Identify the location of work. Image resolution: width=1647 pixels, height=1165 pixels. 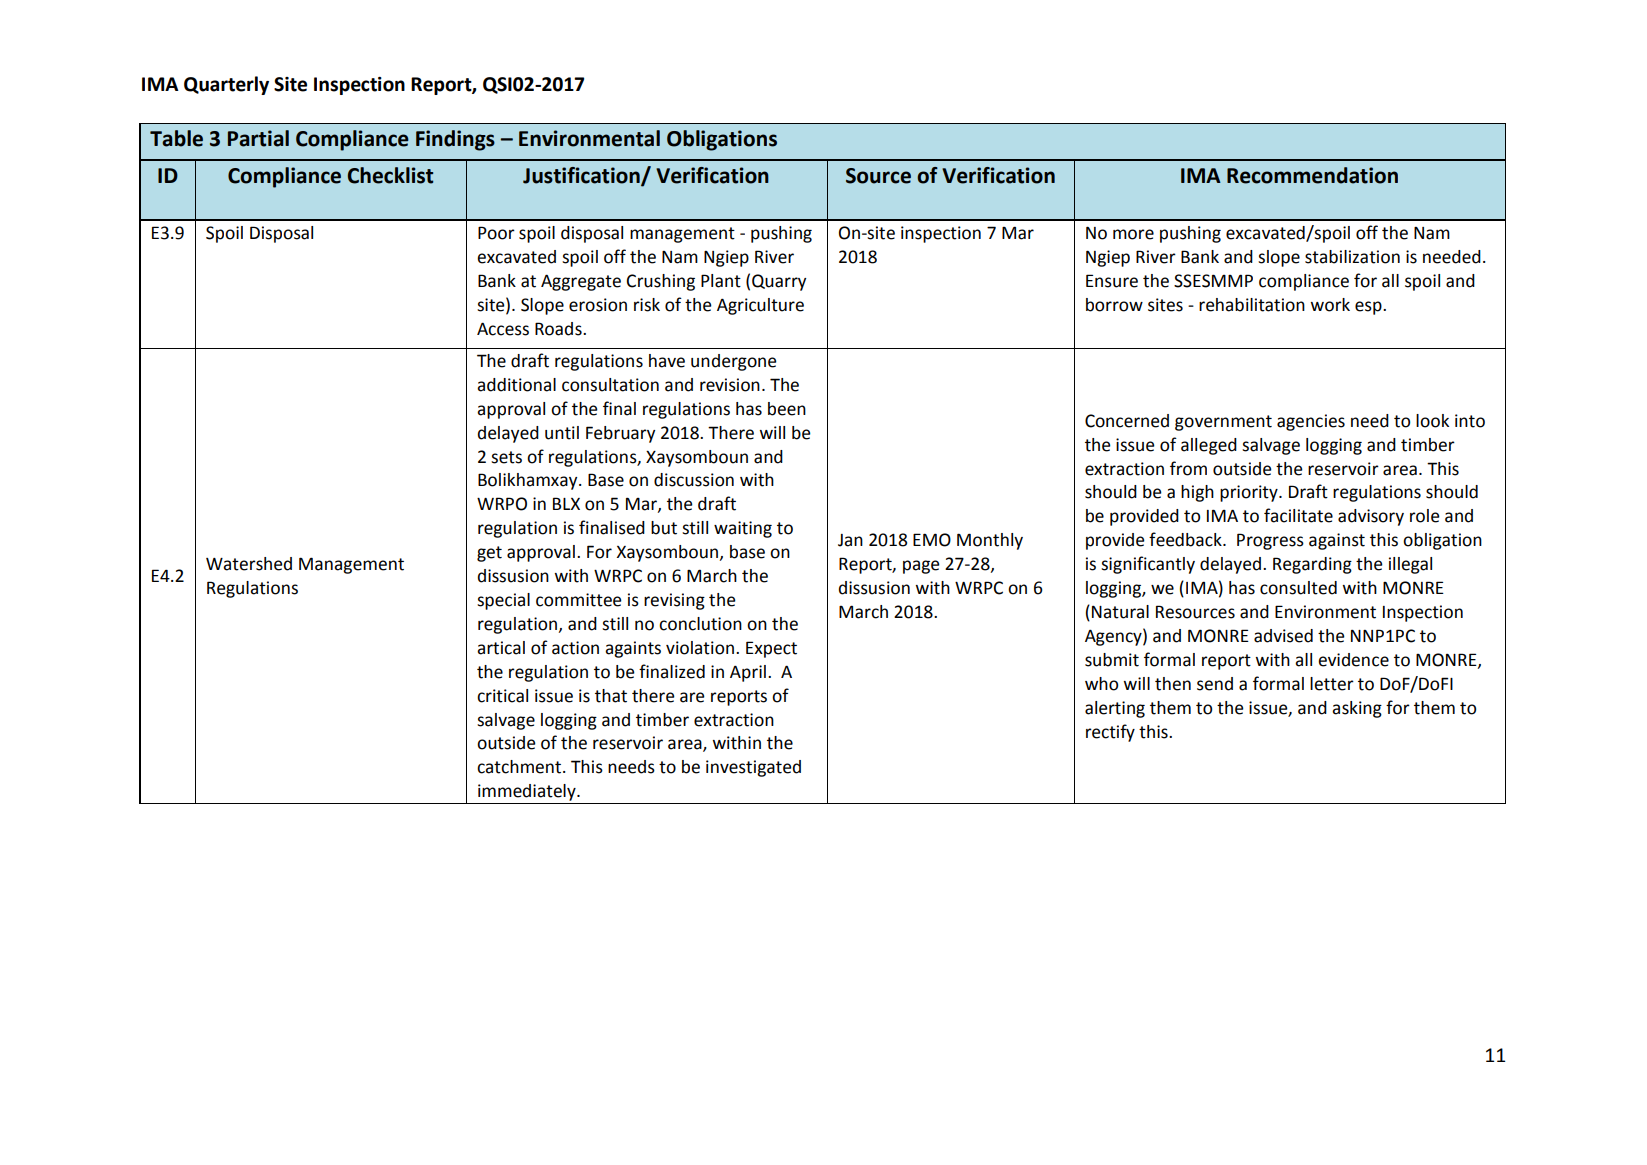
(1330, 305).
